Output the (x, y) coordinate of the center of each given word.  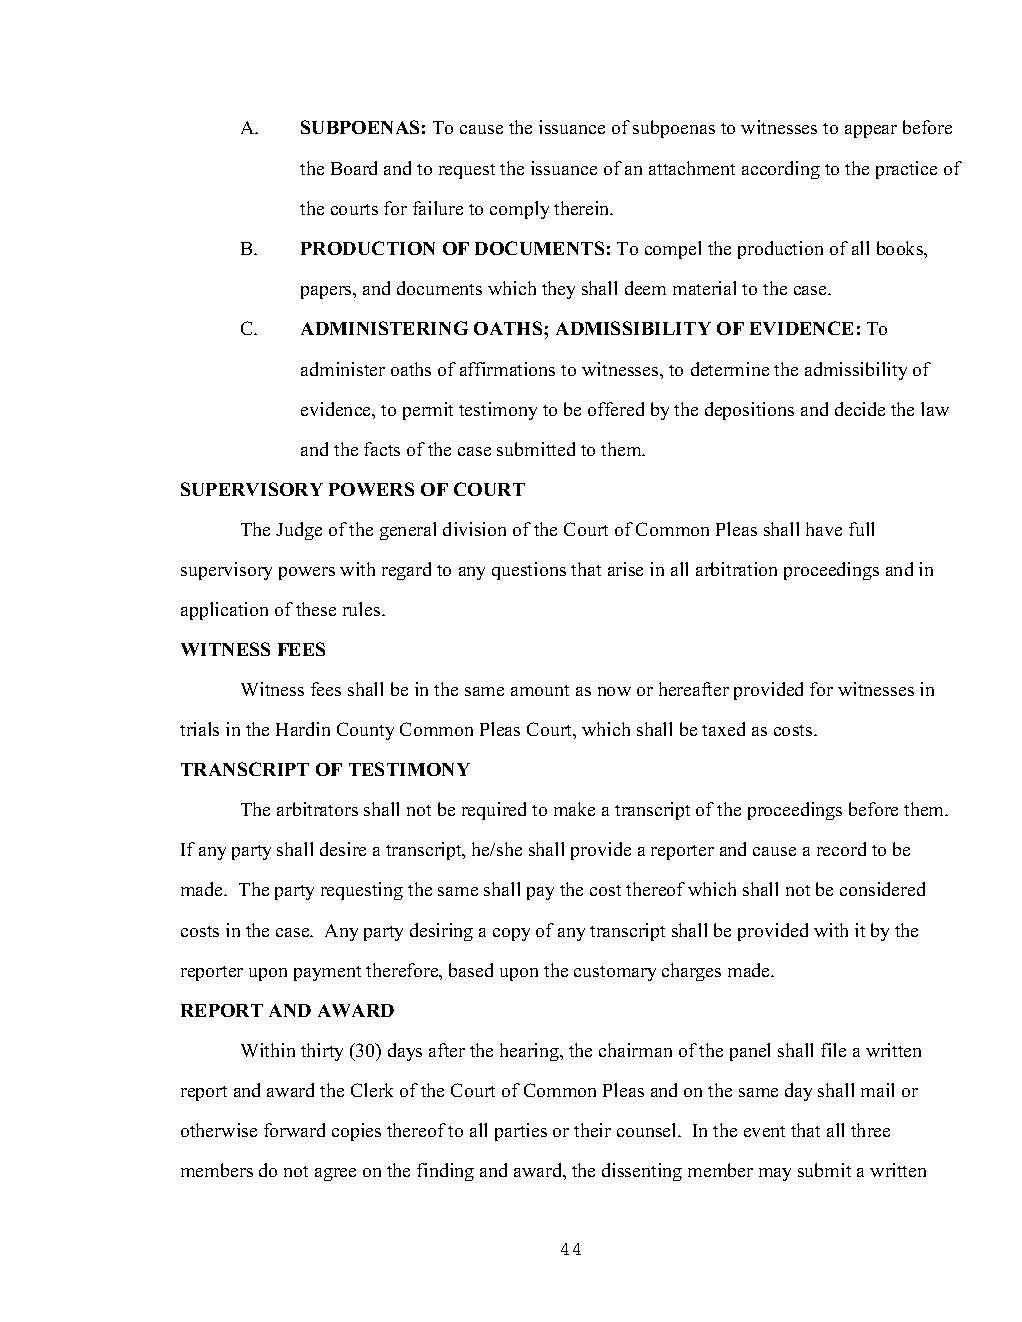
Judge (299, 531)
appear (871, 131)
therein (583, 208)
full (861, 529)
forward (294, 1130)
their (592, 1130)
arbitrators (317, 809)
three (870, 1130)
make (574, 809)
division (474, 529)
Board (354, 168)
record (841, 849)
